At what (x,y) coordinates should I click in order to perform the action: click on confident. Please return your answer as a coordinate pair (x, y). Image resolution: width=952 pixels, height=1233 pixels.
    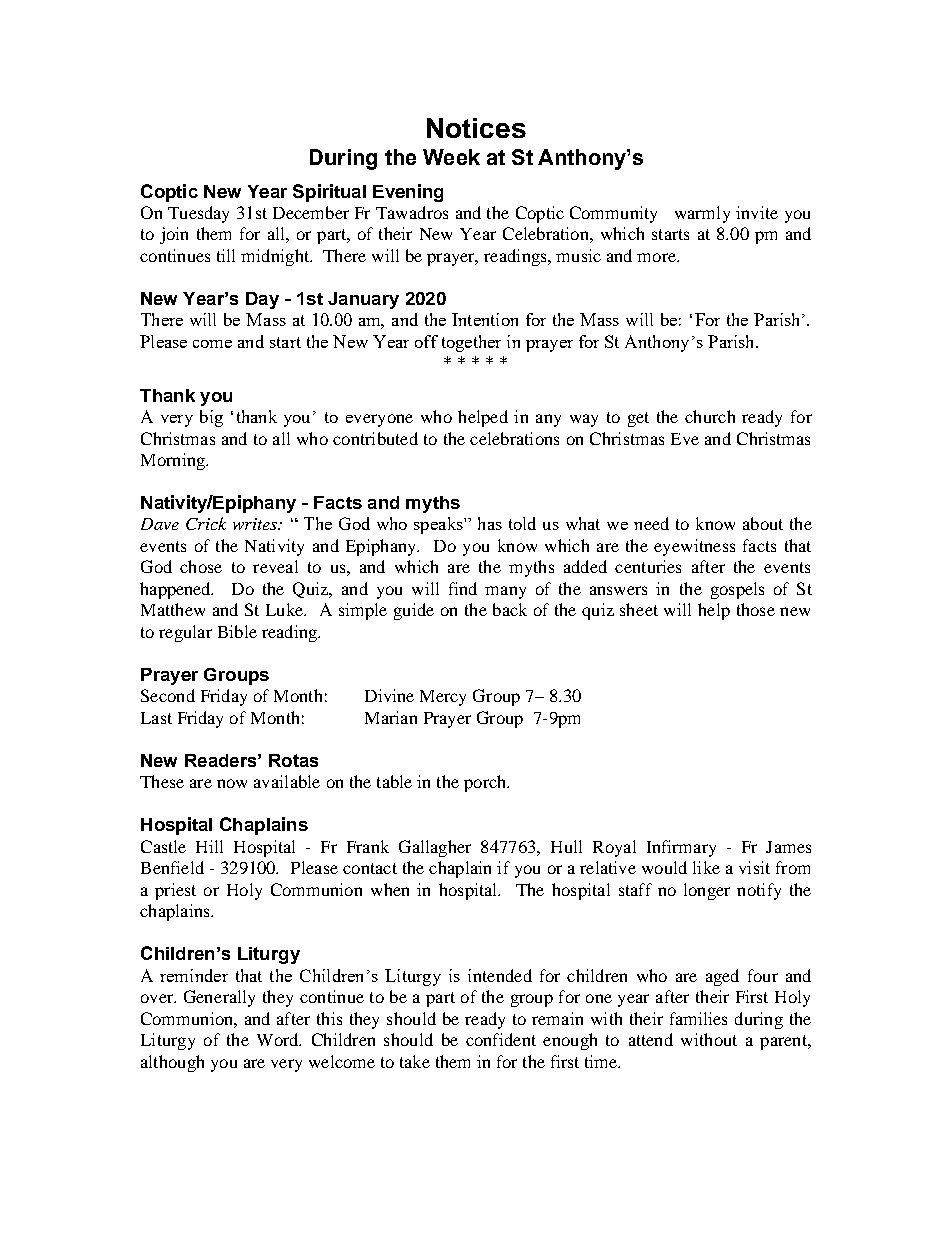
    Looking at the image, I should click on (501, 1039).
